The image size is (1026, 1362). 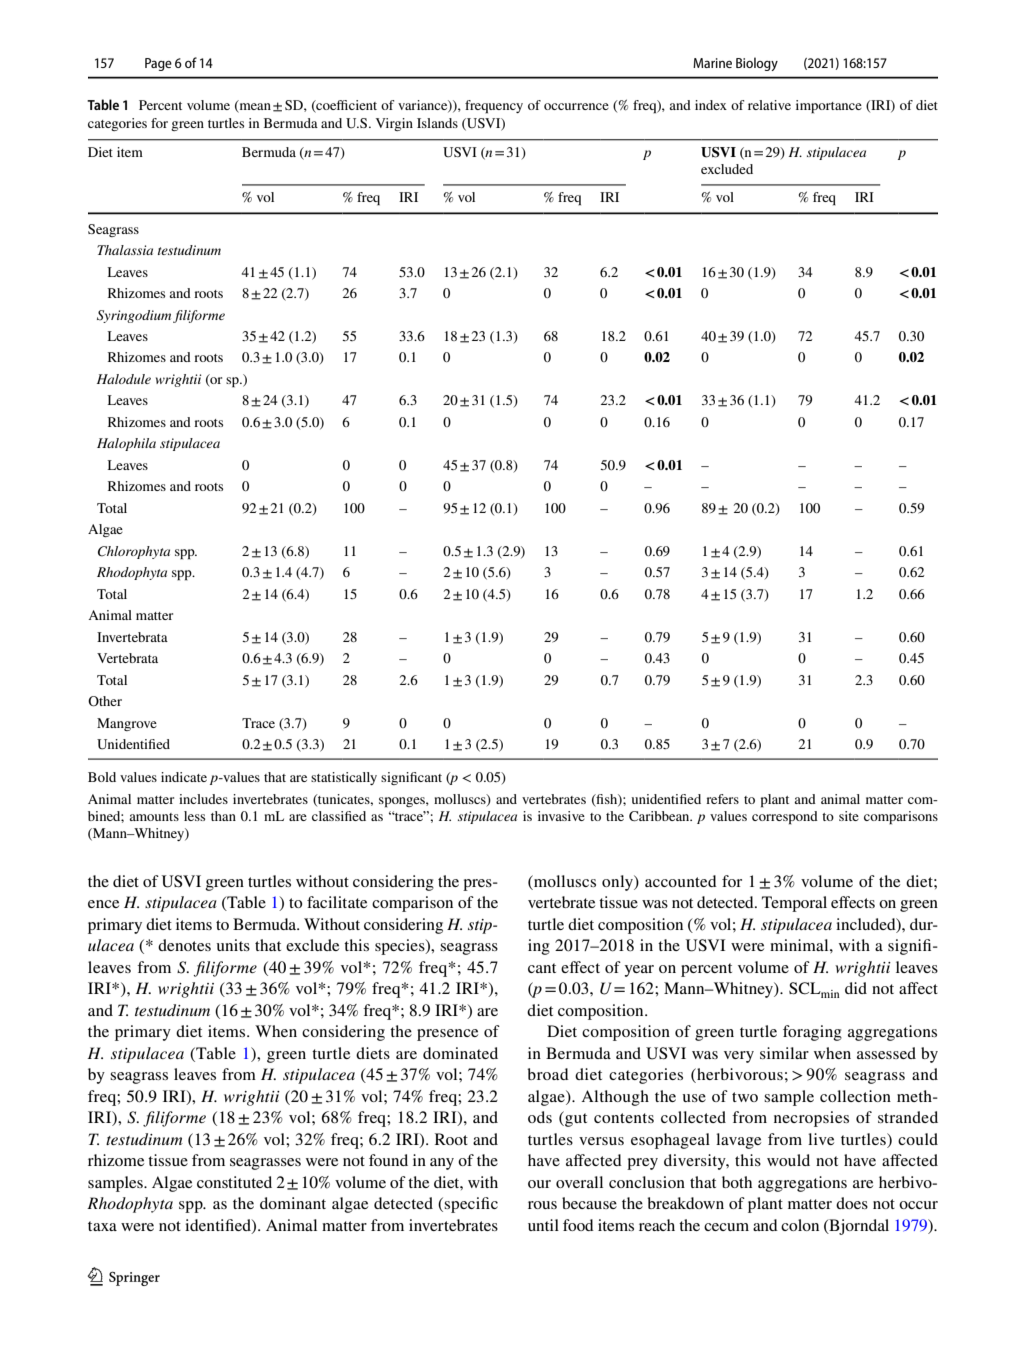 I want to click on indicate, so click(x=184, y=777).
